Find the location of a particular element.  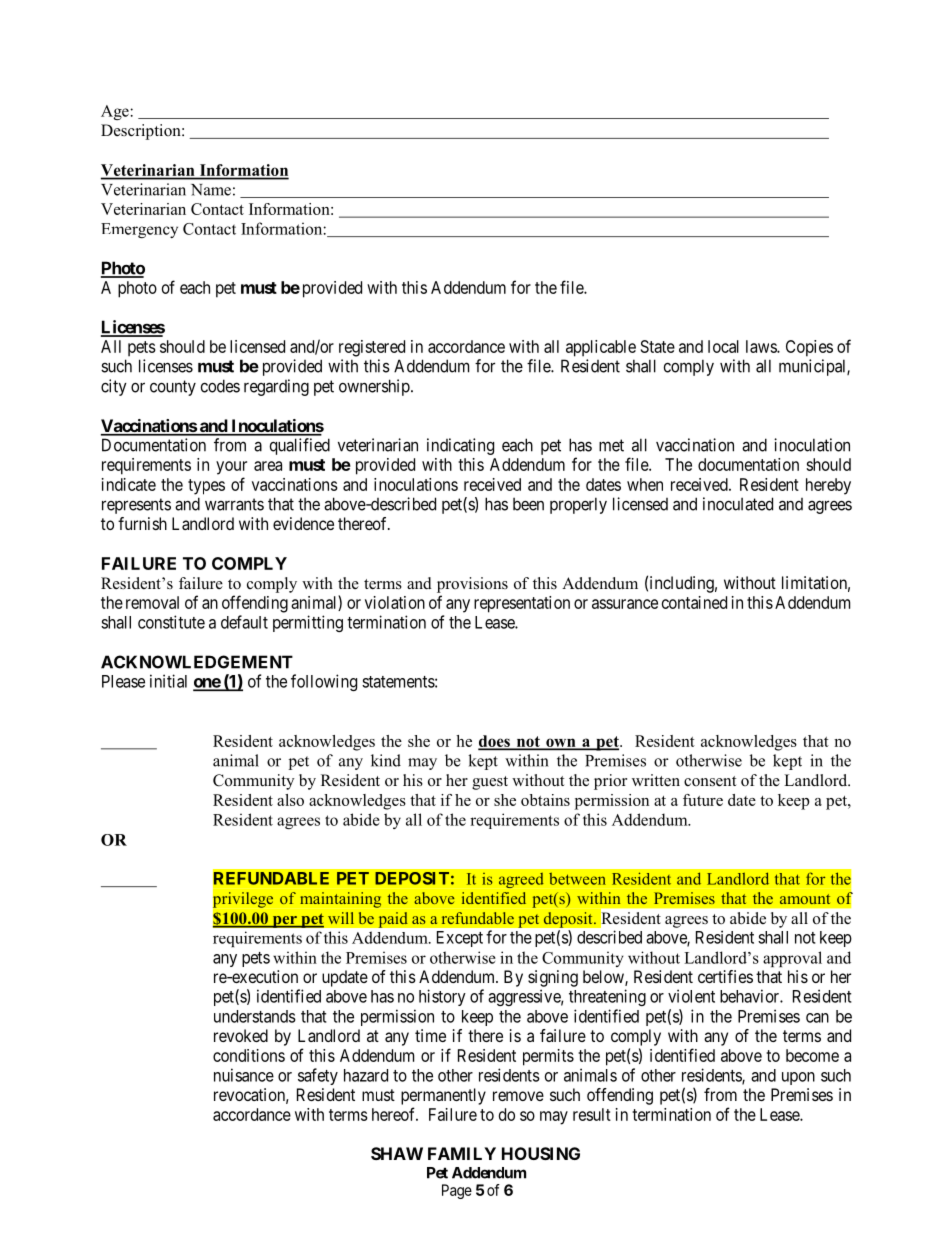

understands is located at coordinates (255, 1016).
